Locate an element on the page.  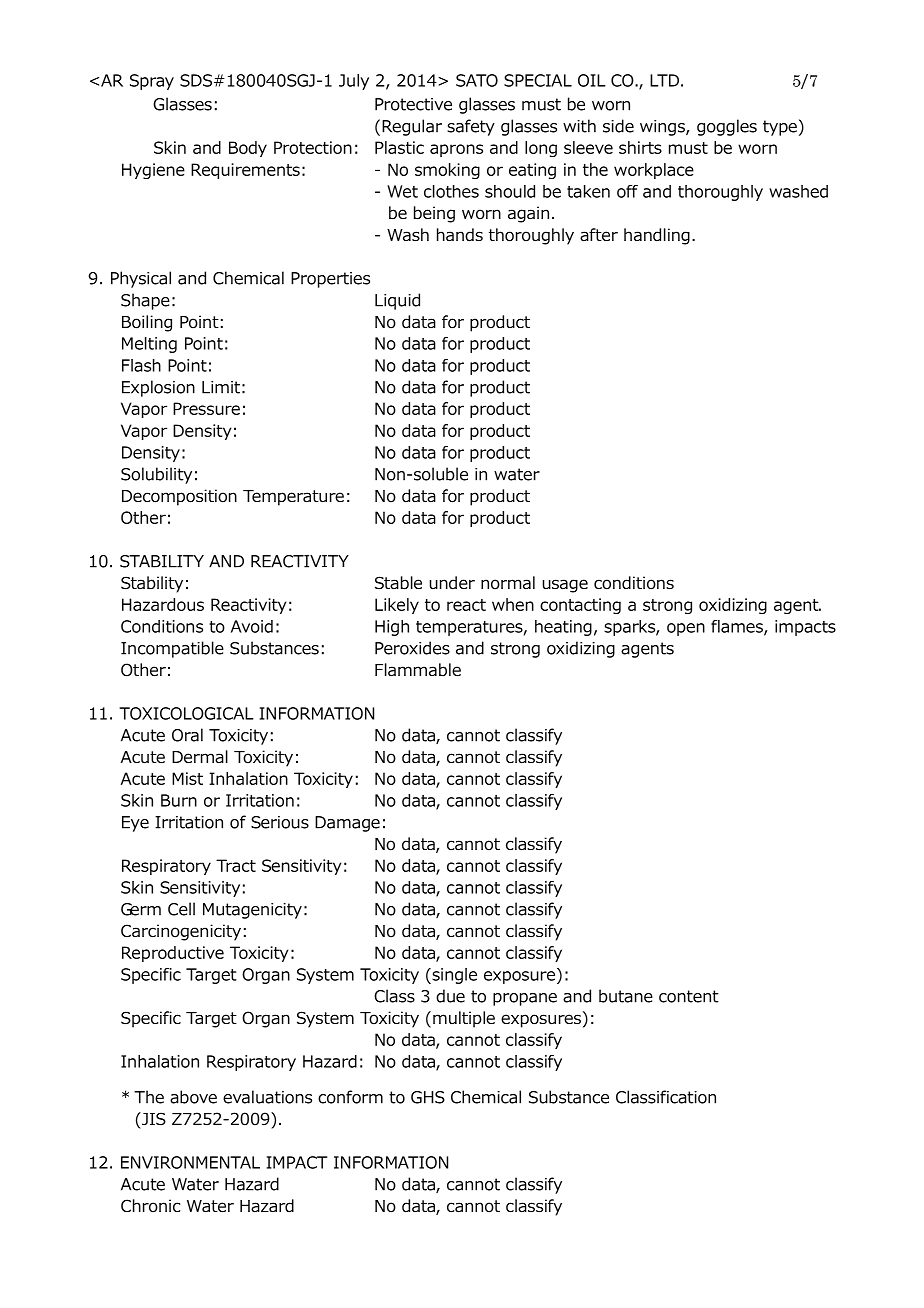
Incompatible is located at coordinates (172, 649).
